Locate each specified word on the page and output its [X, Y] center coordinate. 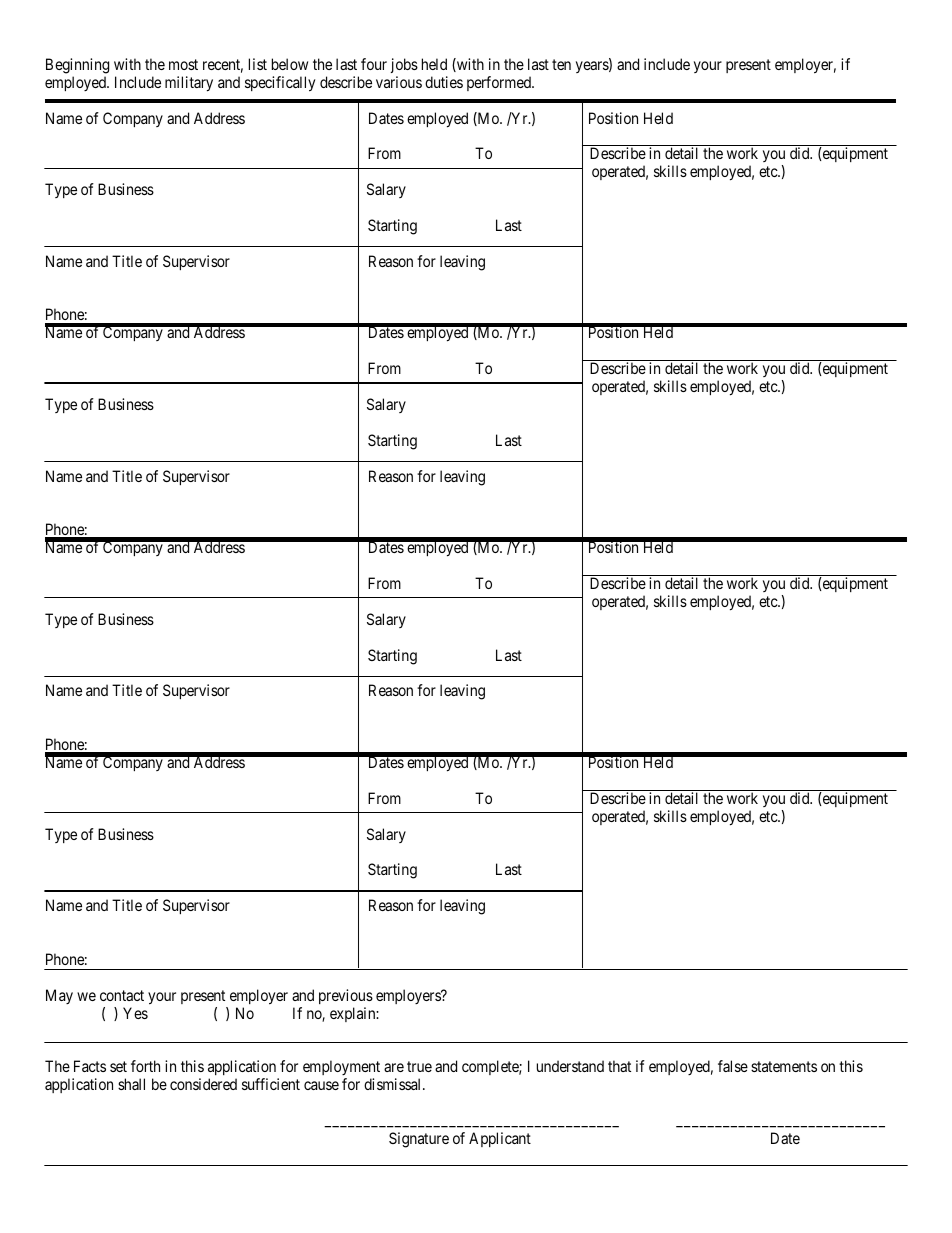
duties [444, 82]
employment [341, 1069]
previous [346, 996]
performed [500, 83]
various [399, 82]
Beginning [77, 66]
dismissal [394, 1084]
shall [131, 1084]
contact [122, 995]
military [189, 84]
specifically [280, 84]
